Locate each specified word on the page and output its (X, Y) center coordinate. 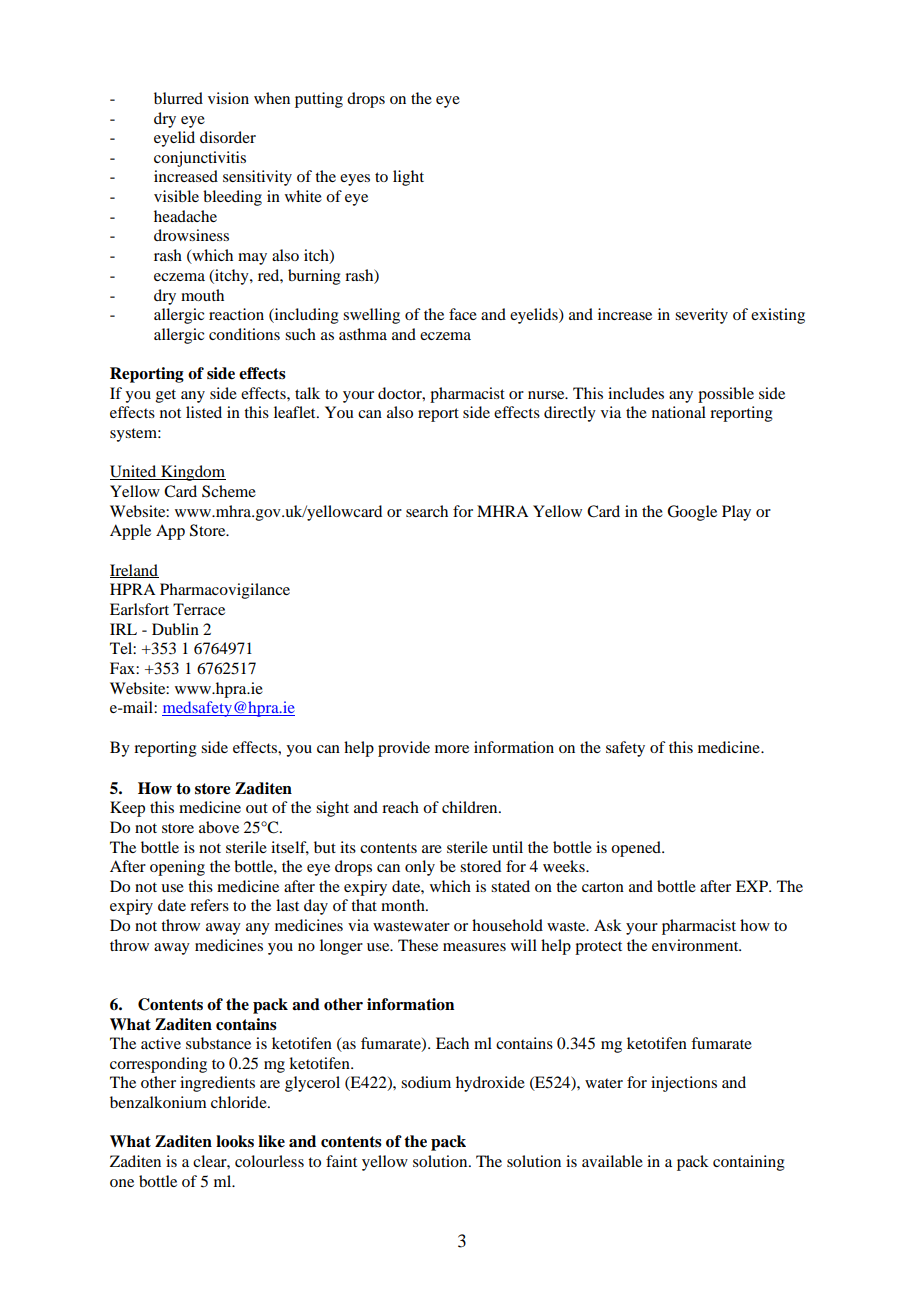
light (408, 178)
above (219, 827)
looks (235, 1141)
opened (637, 849)
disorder (228, 137)
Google (692, 513)
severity (701, 316)
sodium (426, 1082)
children (471, 807)
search (427, 511)
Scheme (229, 491)
